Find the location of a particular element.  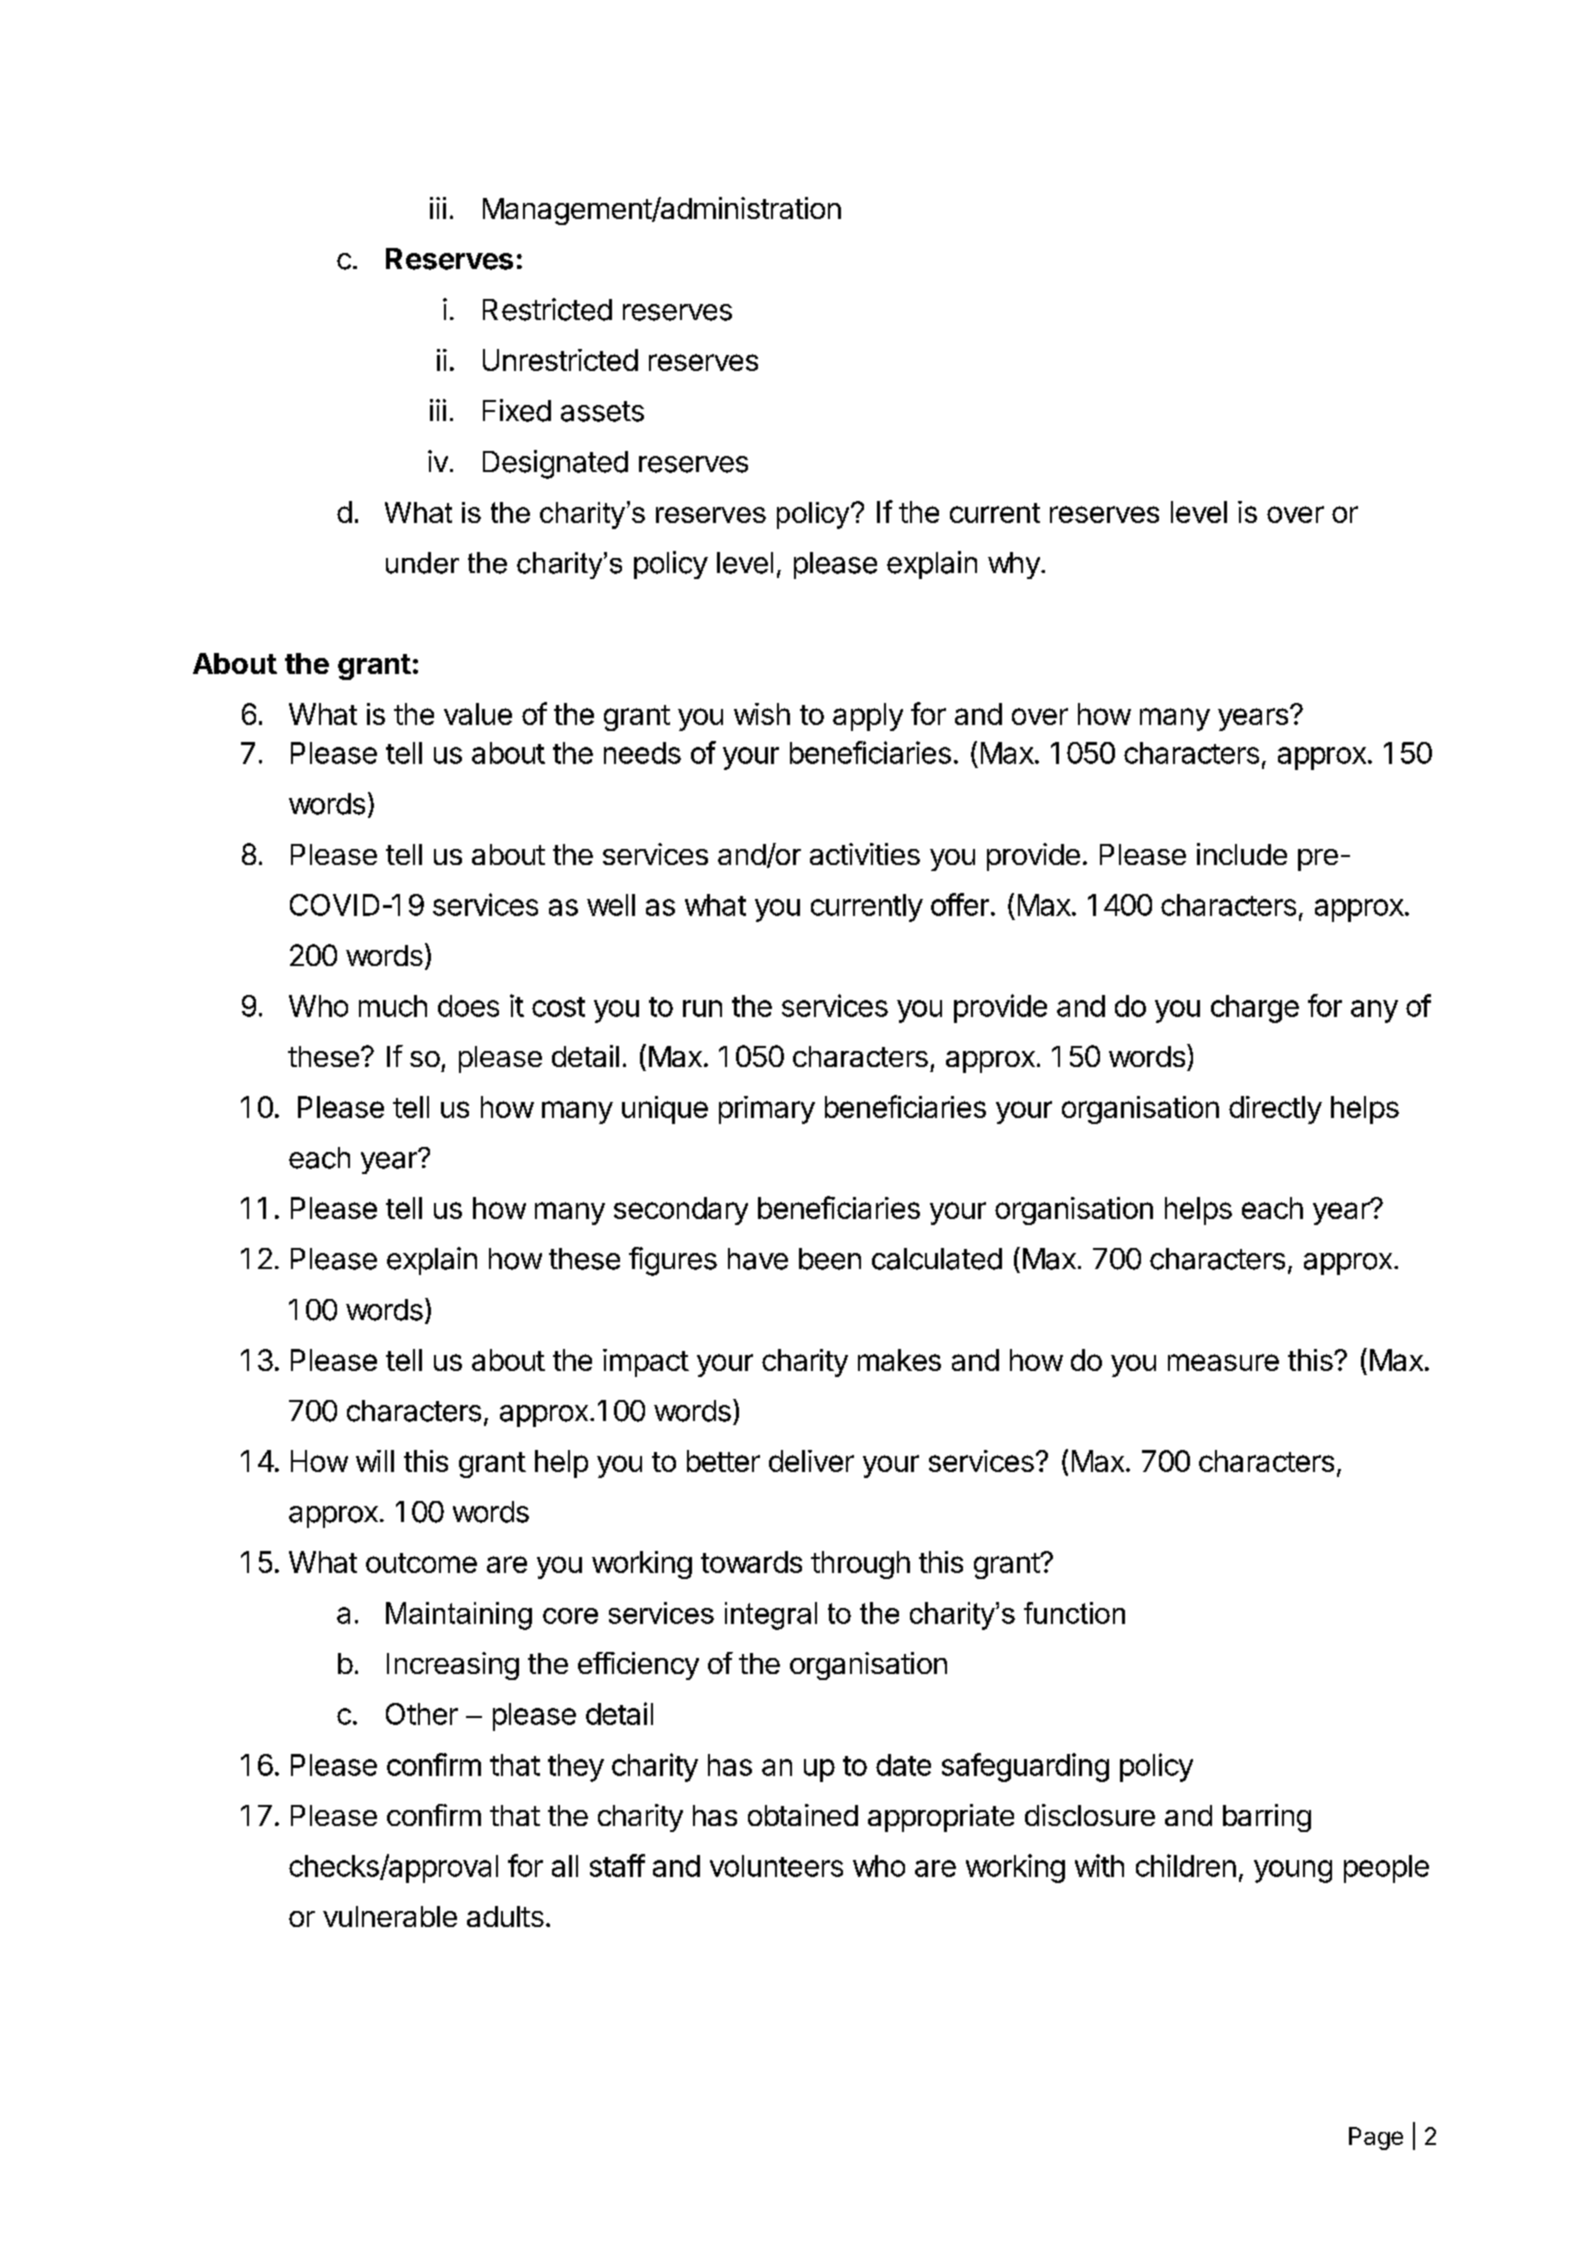

volunteers is located at coordinates (776, 1866).
